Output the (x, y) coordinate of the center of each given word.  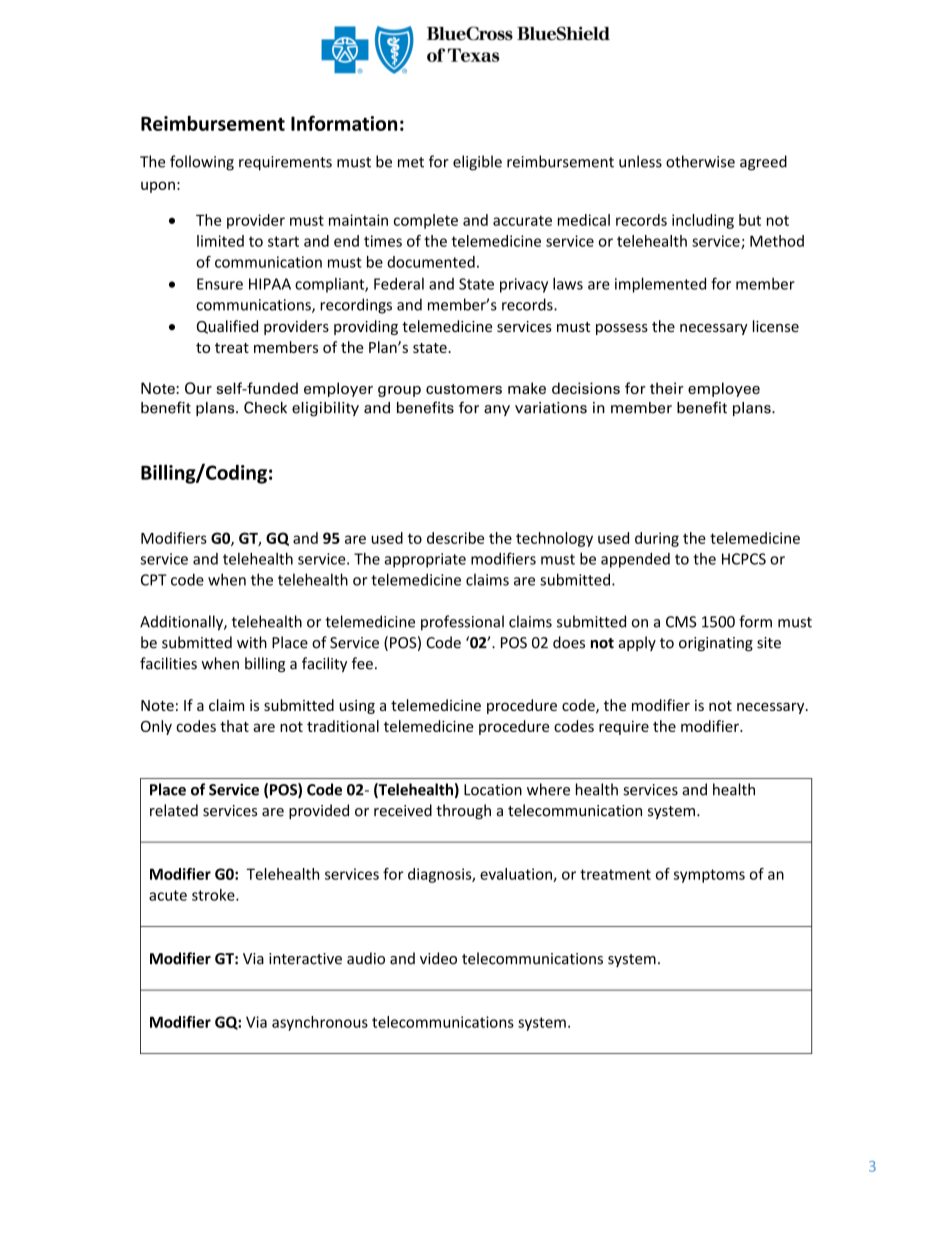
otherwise (700, 161)
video (438, 958)
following (202, 163)
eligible (477, 163)
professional (462, 623)
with (252, 642)
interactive (305, 959)
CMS (681, 622)
